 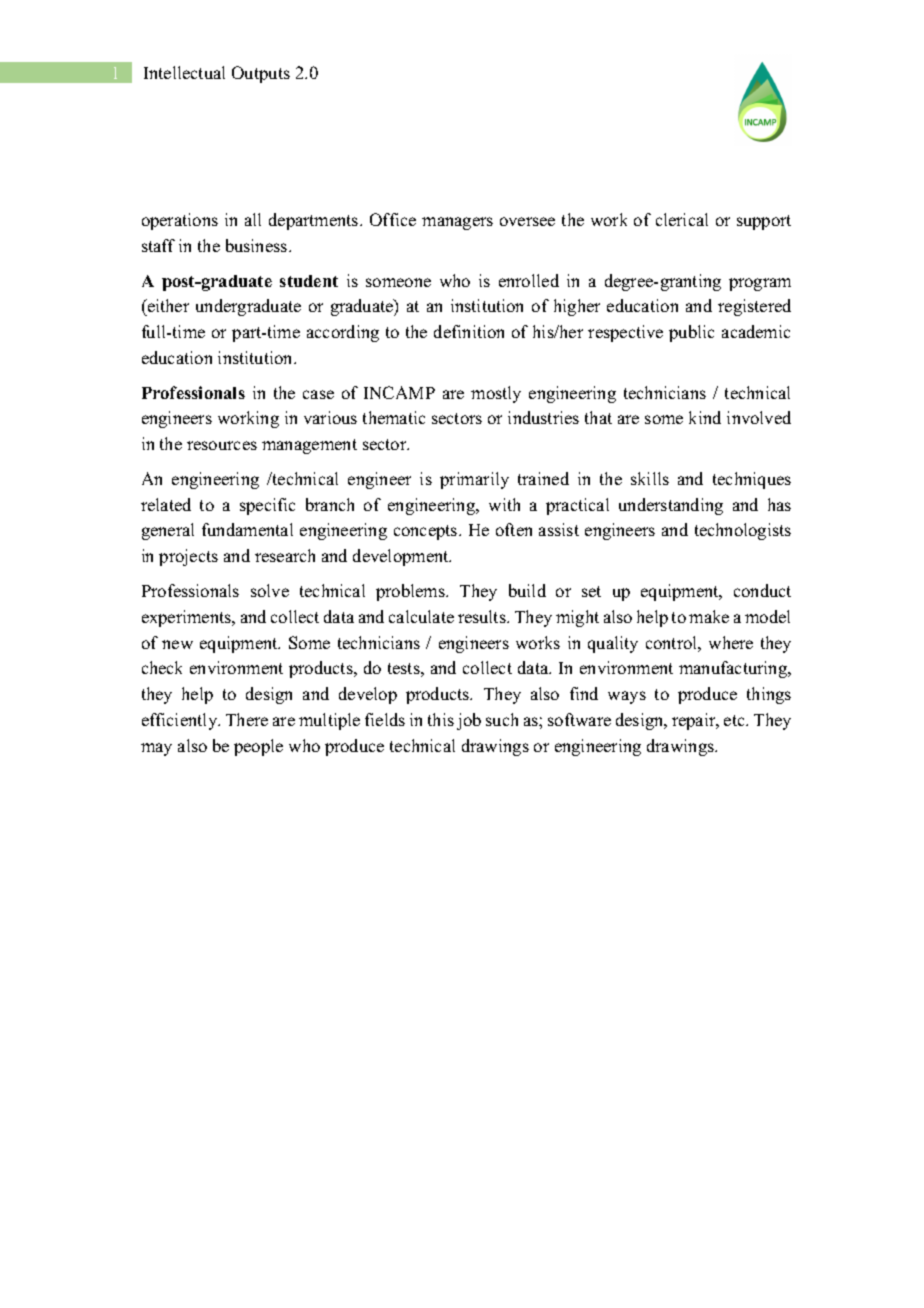 I want to click on job, so click(x=469, y=721).
